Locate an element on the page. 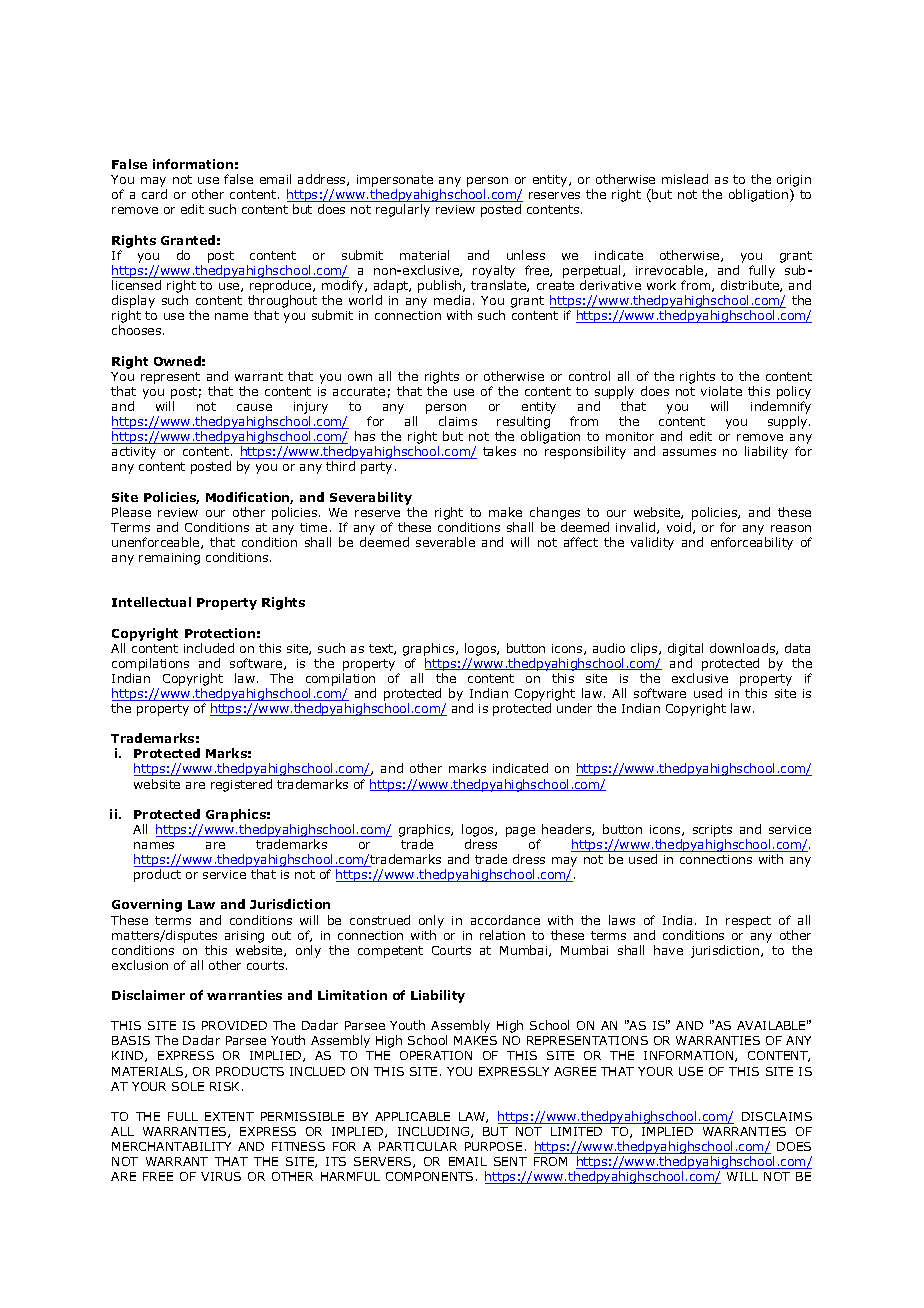  regularly is located at coordinates (403, 210).
